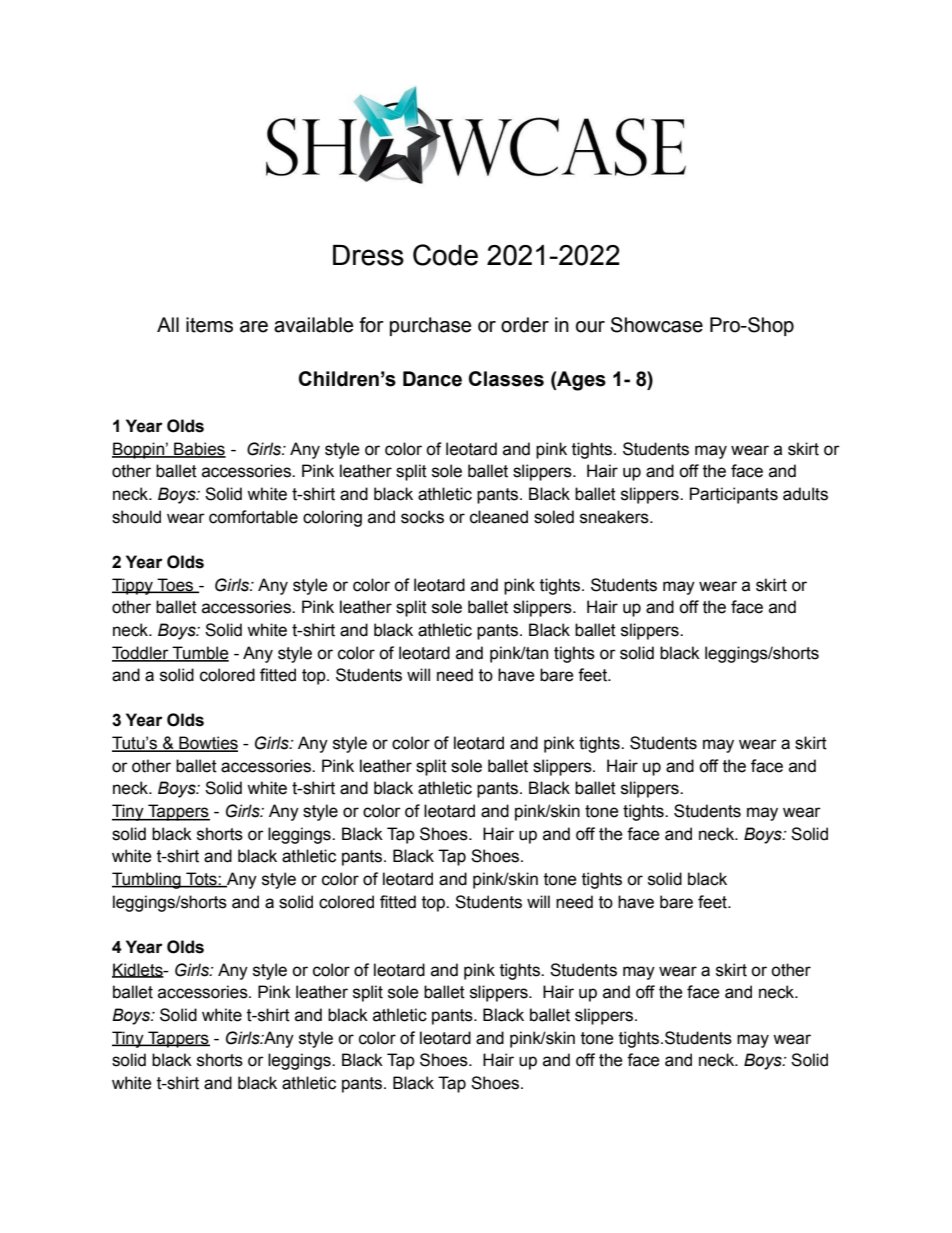  I want to click on Code, so click(445, 255).
